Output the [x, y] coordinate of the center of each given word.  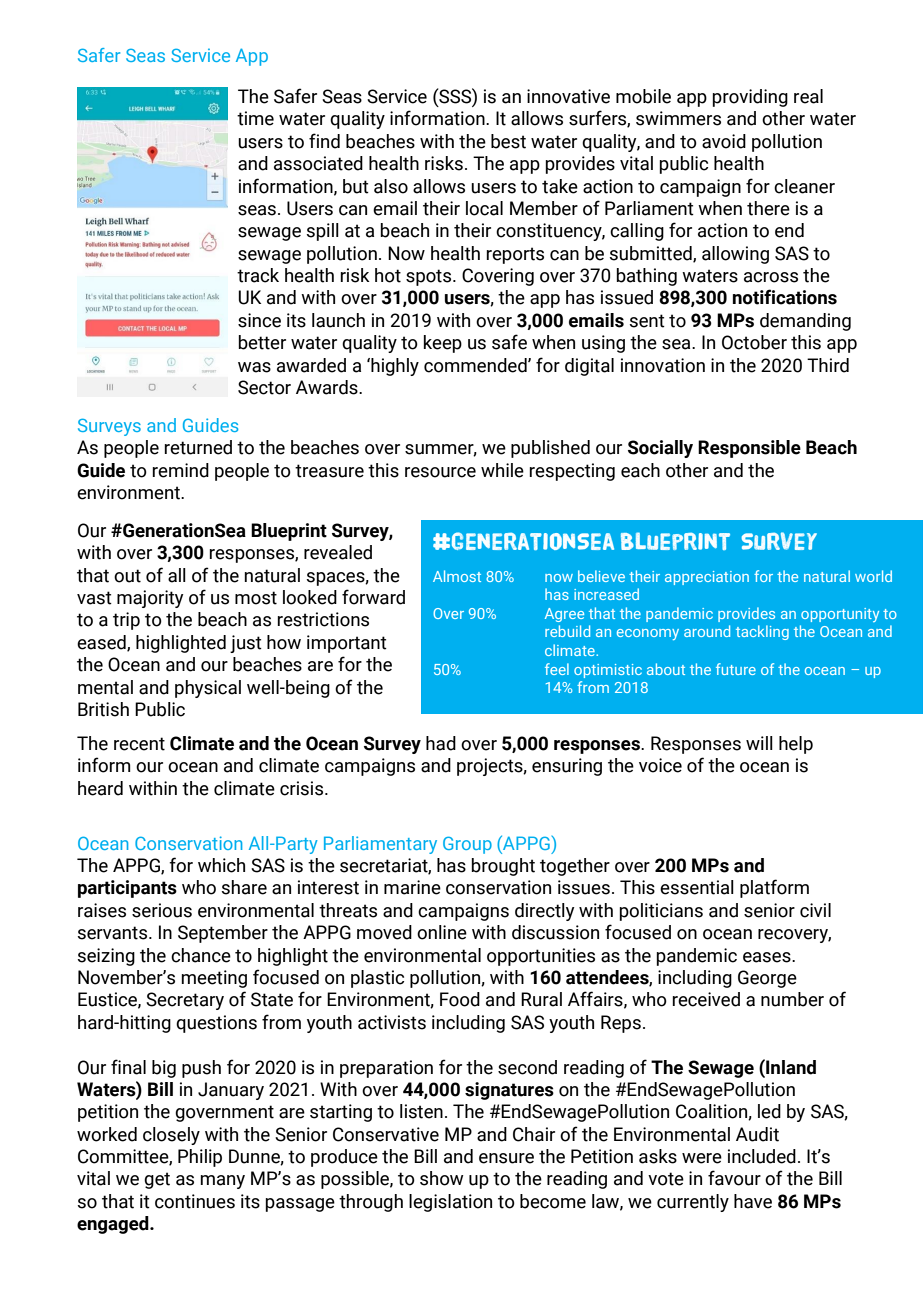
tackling [762, 632]
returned [198, 447]
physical [208, 689]
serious [162, 910]
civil [815, 910]
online [442, 932]
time [255, 118]
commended [476, 365]
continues [195, 1201]
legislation [450, 1203]
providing [750, 98]
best [508, 141]
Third [828, 365]
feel [557, 669]
